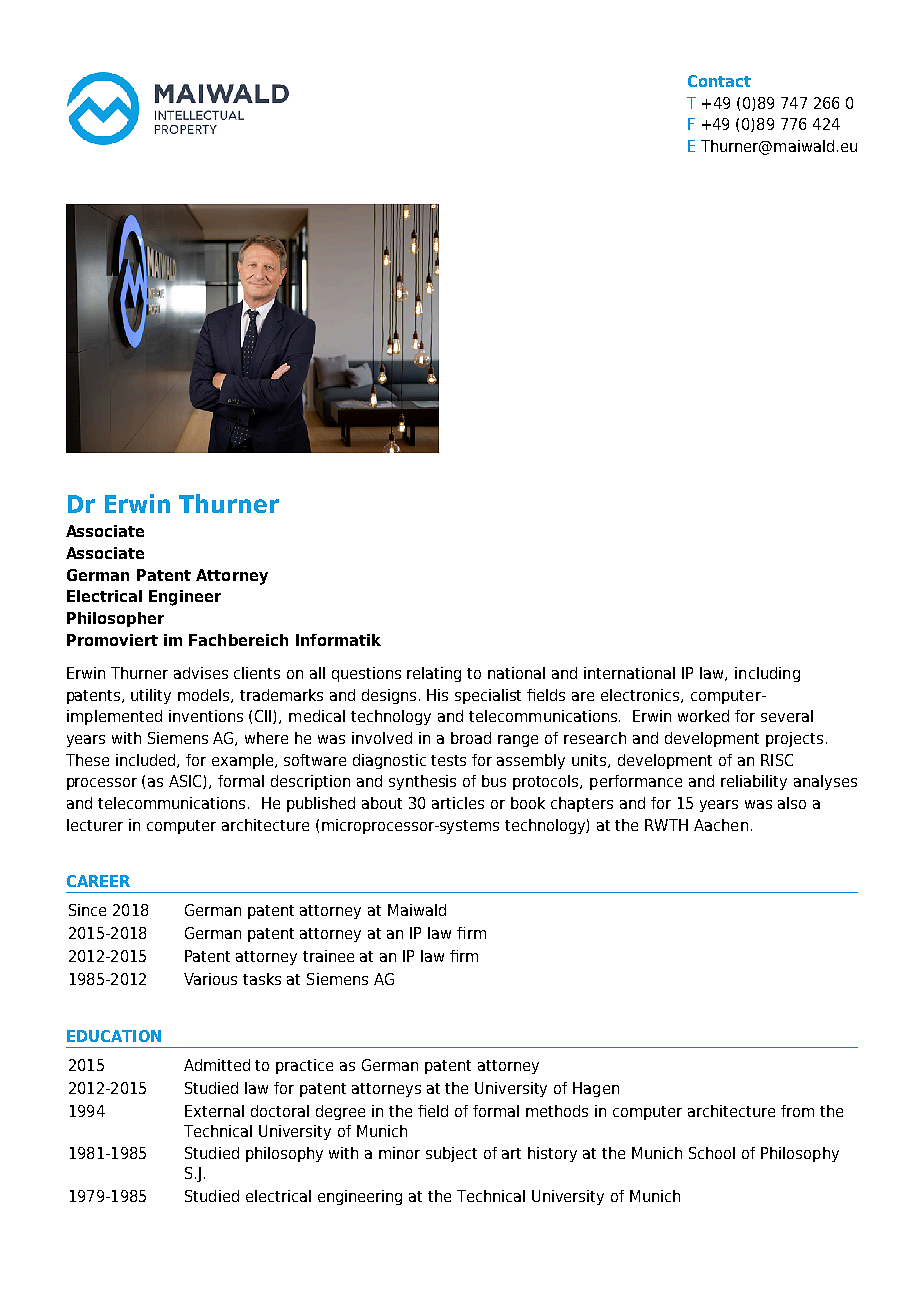 This image has width=924, height=1308. I want to click on relating, so click(434, 674).
